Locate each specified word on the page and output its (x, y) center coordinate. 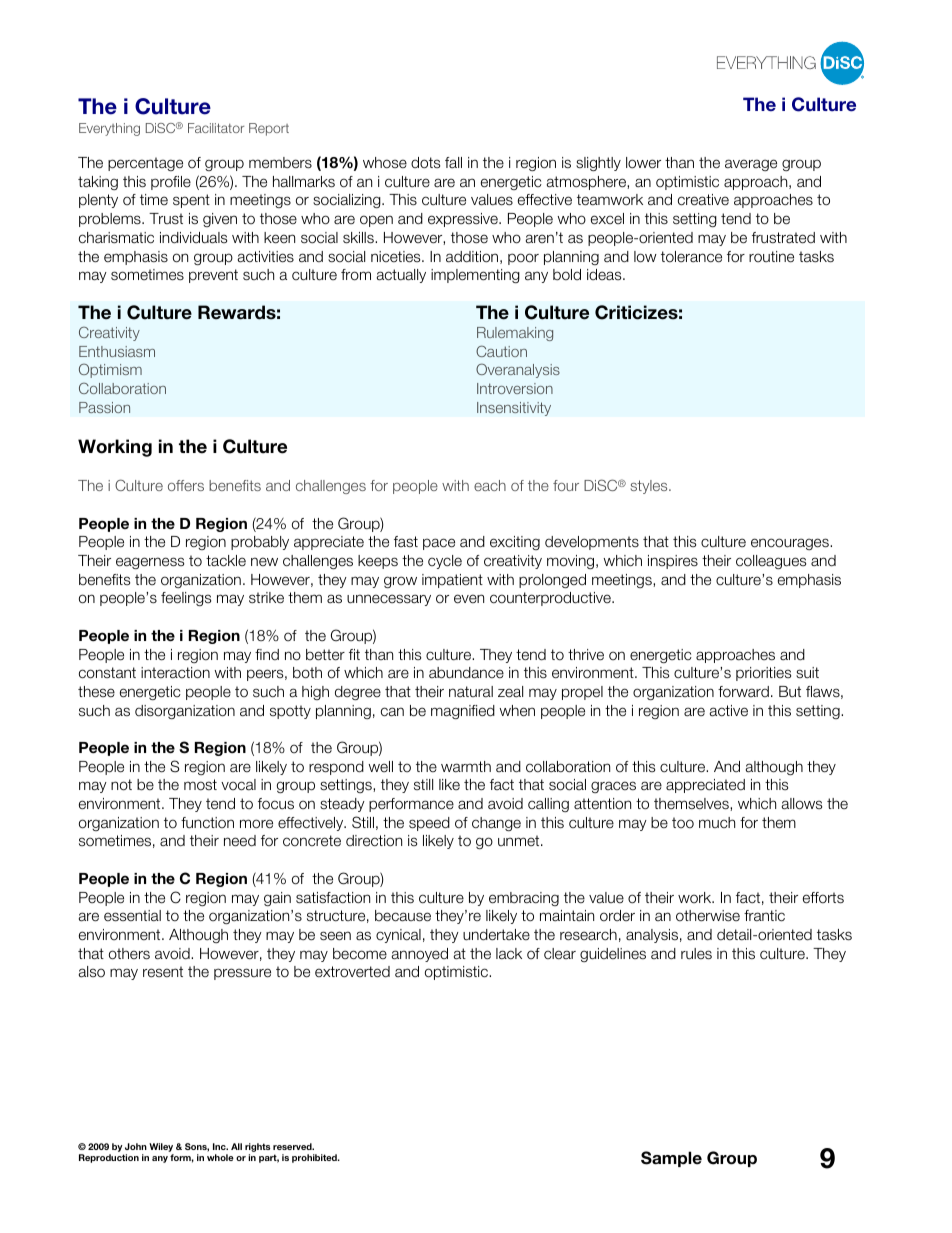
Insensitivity (514, 409)
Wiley (161, 1149)
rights (257, 1149)
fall (453, 163)
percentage (145, 164)
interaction (175, 673)
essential (132, 916)
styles (650, 487)
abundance (466, 673)
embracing (524, 899)
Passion (104, 407)
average (751, 165)
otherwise (708, 916)
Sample (671, 1159)
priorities (763, 674)
